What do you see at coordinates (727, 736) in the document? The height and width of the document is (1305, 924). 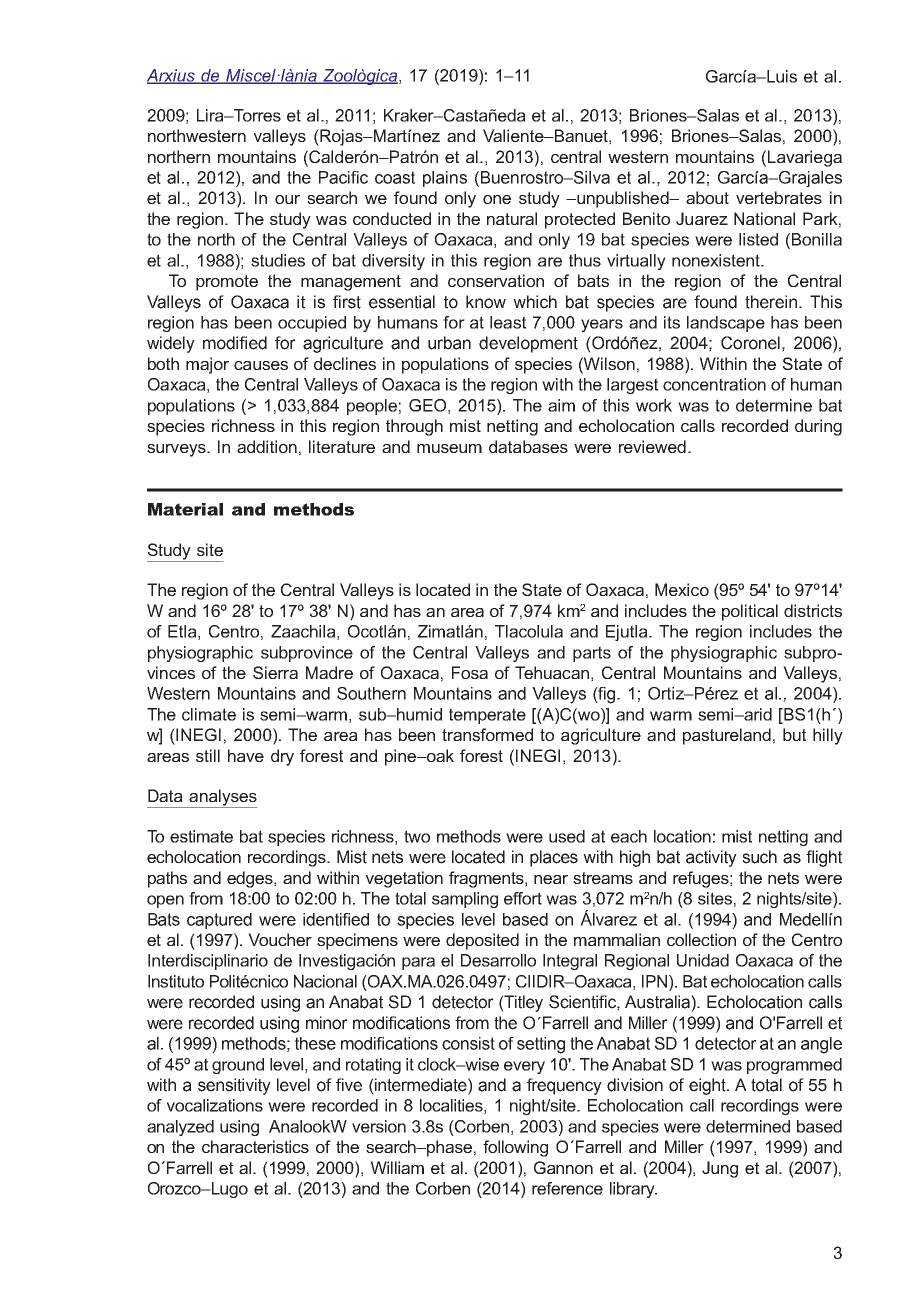 I see `pastureland` at bounding box center [727, 736].
